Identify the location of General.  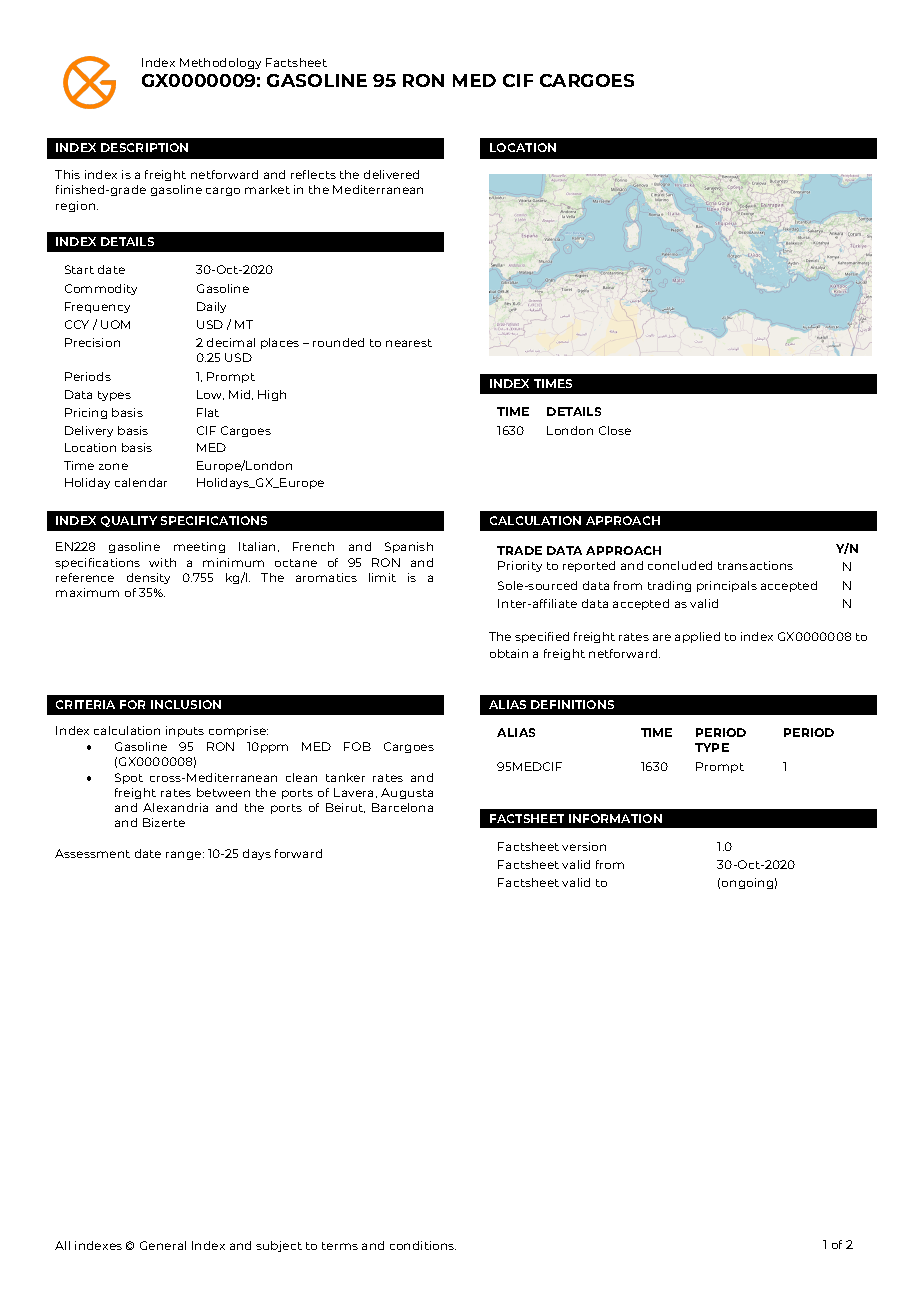
(163, 1245).
